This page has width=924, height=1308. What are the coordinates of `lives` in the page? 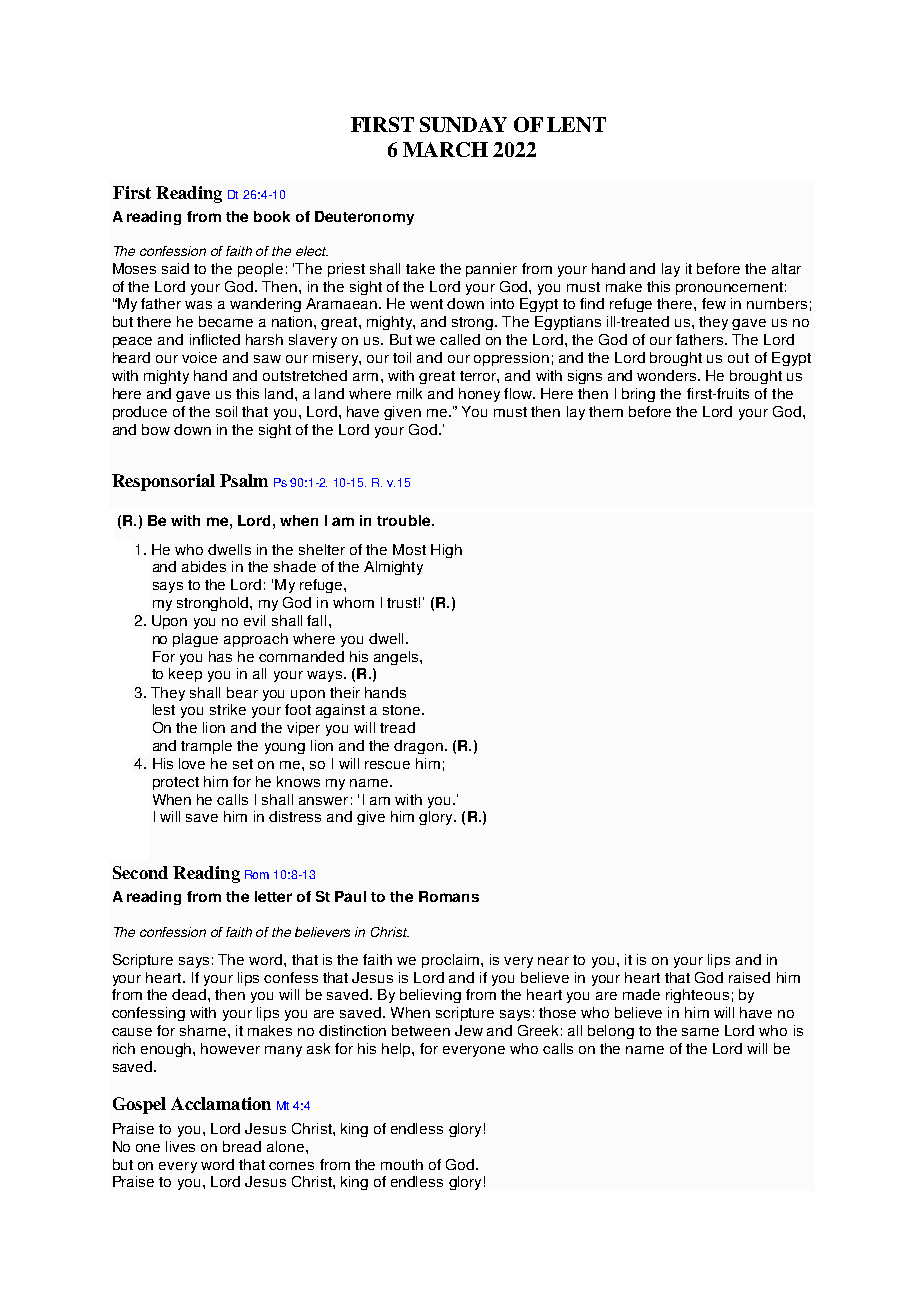 It's located at (180, 1146).
